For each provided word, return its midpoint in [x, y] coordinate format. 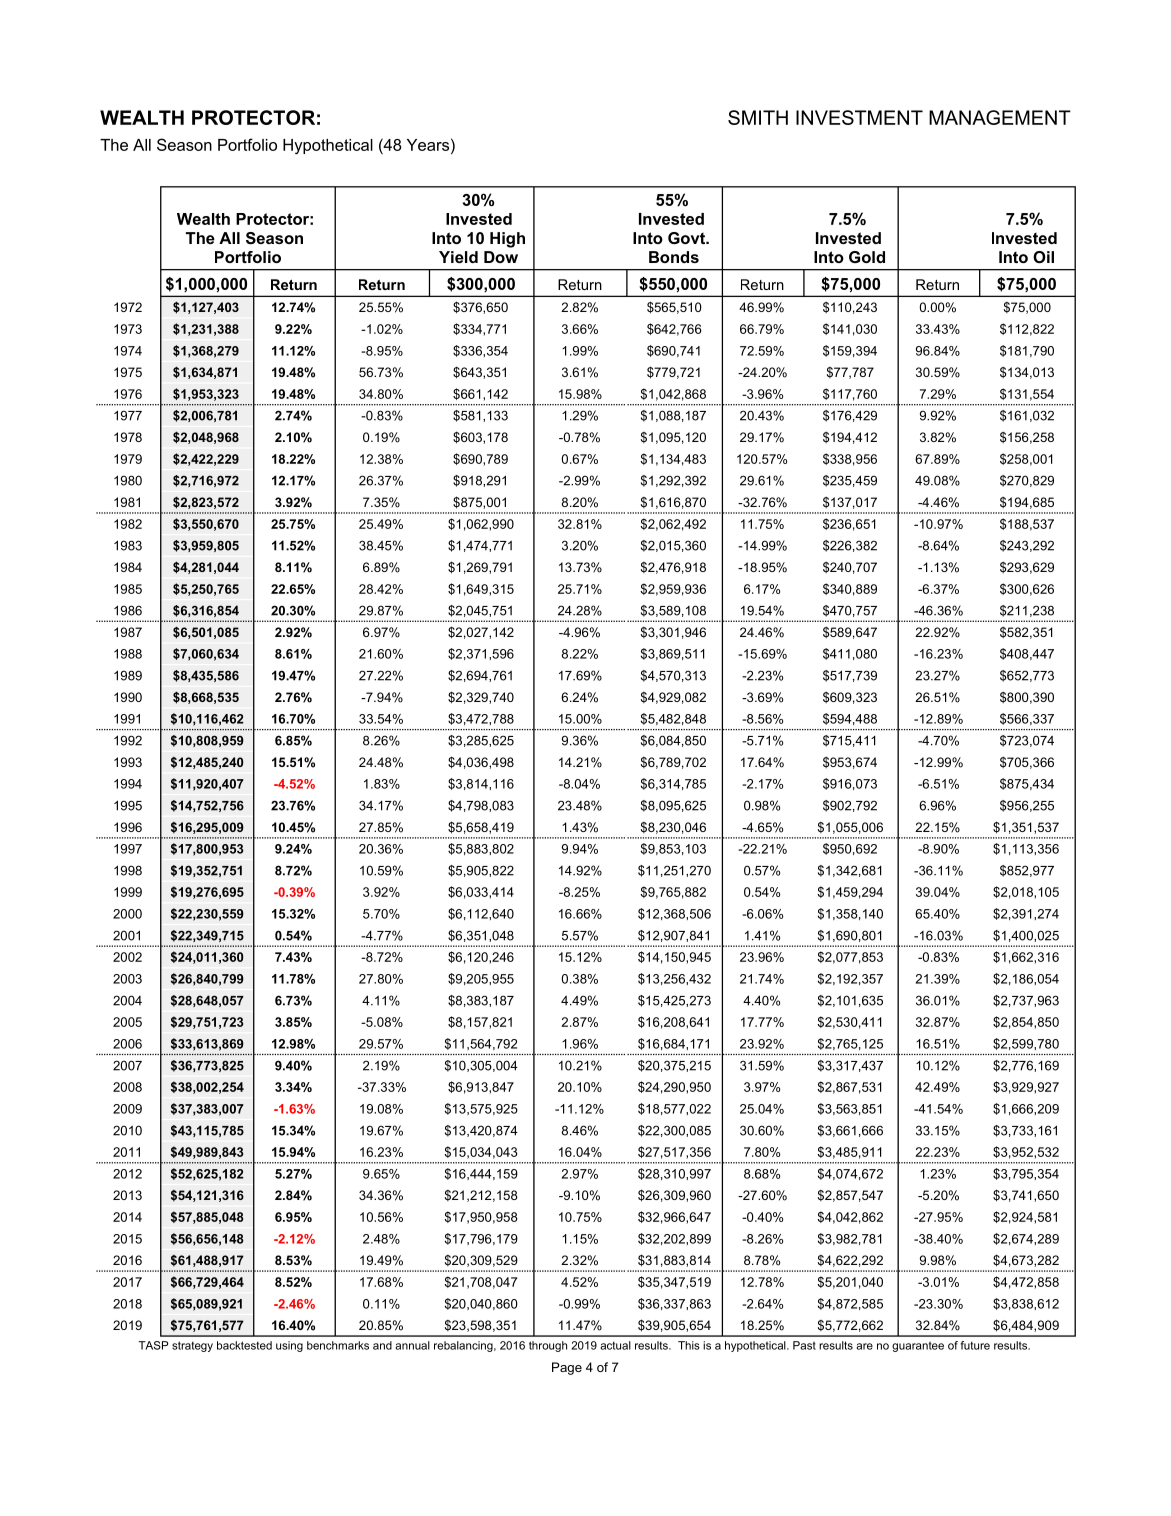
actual [615, 1345]
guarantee [918, 1346]
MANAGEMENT [1000, 117]
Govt [687, 238]
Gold [867, 257]
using [289, 1346]
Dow [501, 257]
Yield [458, 257]
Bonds [674, 257]
